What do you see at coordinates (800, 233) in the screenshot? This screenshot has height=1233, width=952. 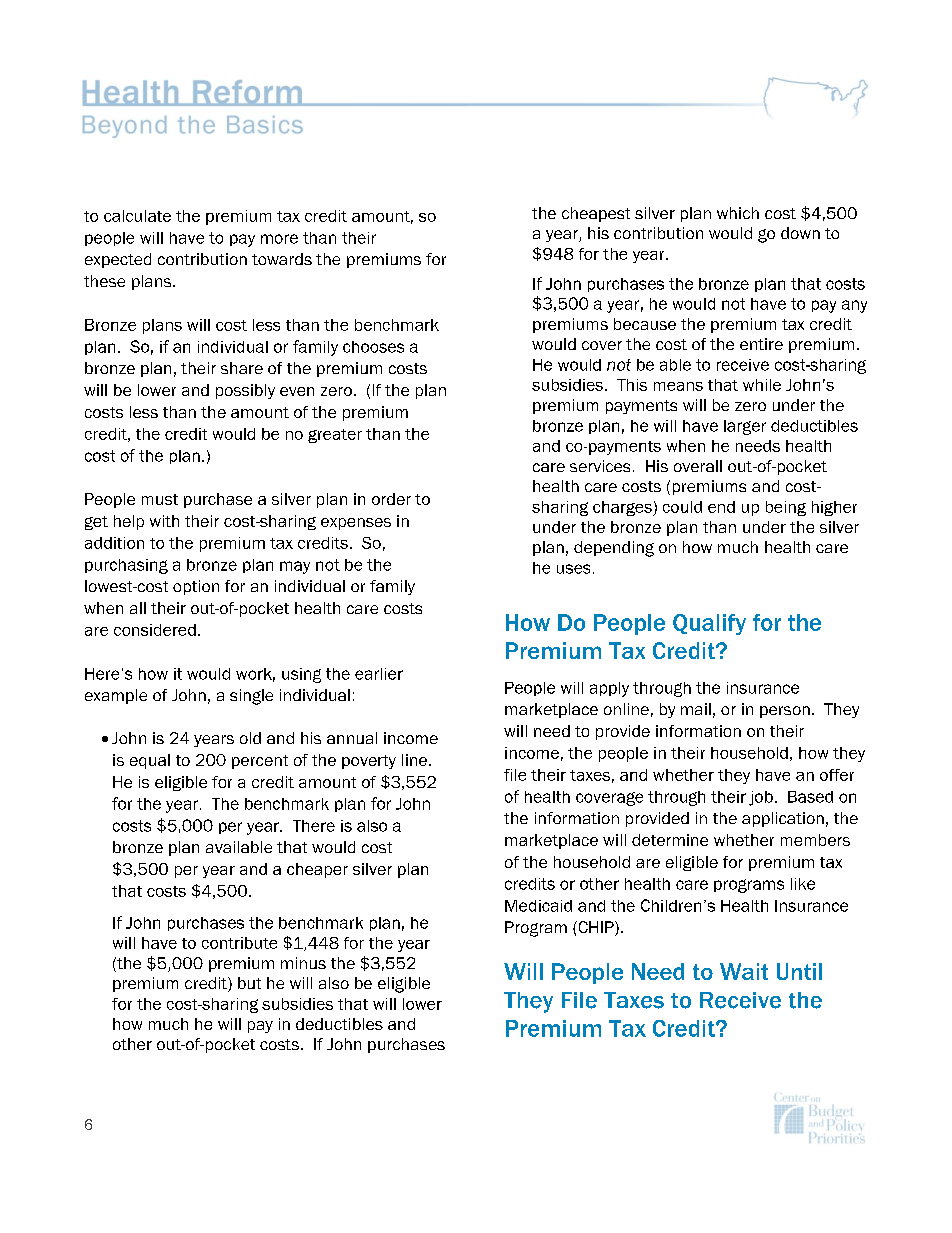 I see `down` at bounding box center [800, 233].
